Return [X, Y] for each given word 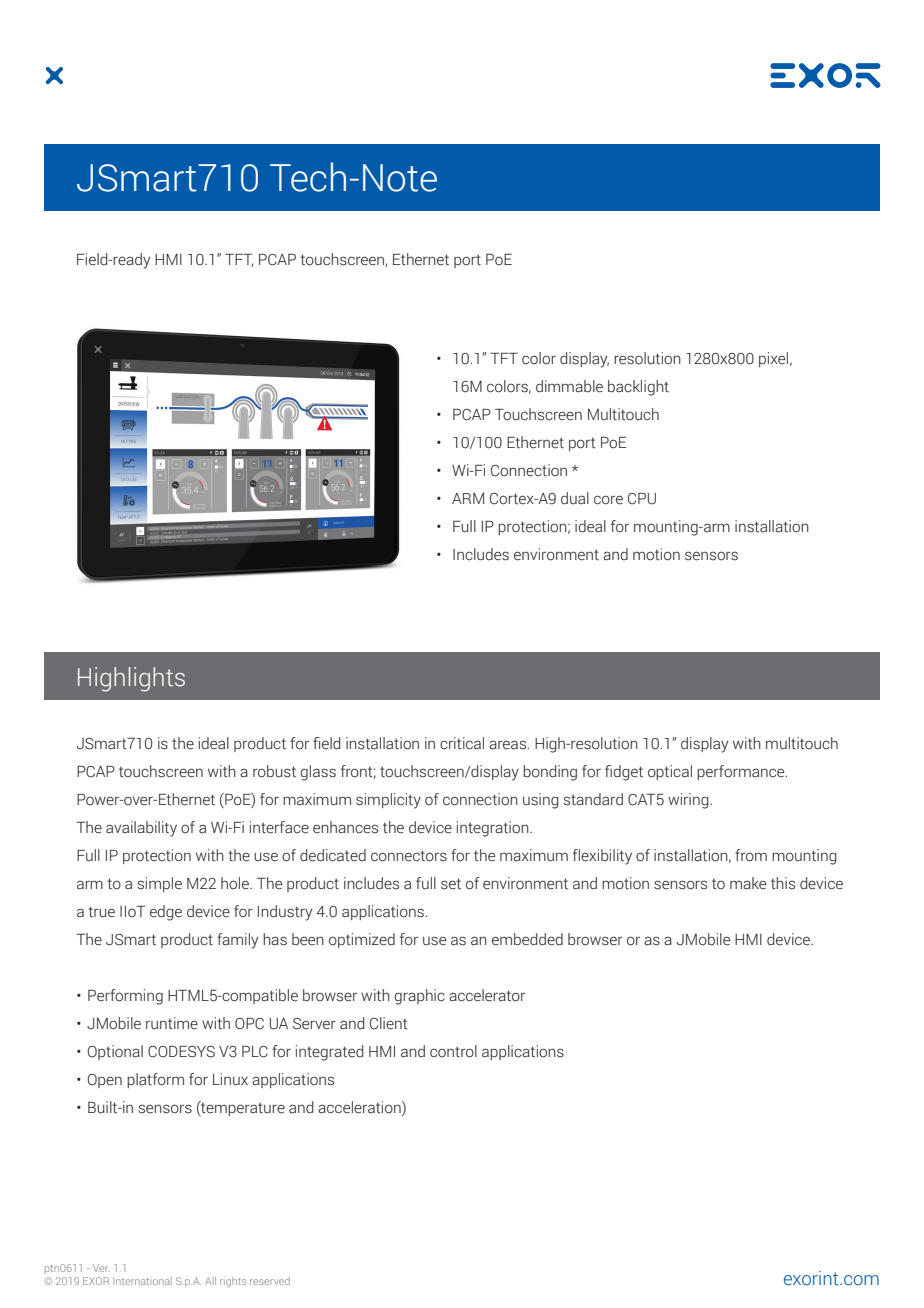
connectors [409, 856]
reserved [270, 1281]
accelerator [487, 995]
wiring [689, 801]
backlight [638, 388]
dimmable [569, 386]
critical [462, 743]
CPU [642, 499]
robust [274, 771]
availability [141, 829]
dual [575, 498]
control [453, 1051]
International [142, 1281]
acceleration [360, 1107]
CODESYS [181, 1052]
